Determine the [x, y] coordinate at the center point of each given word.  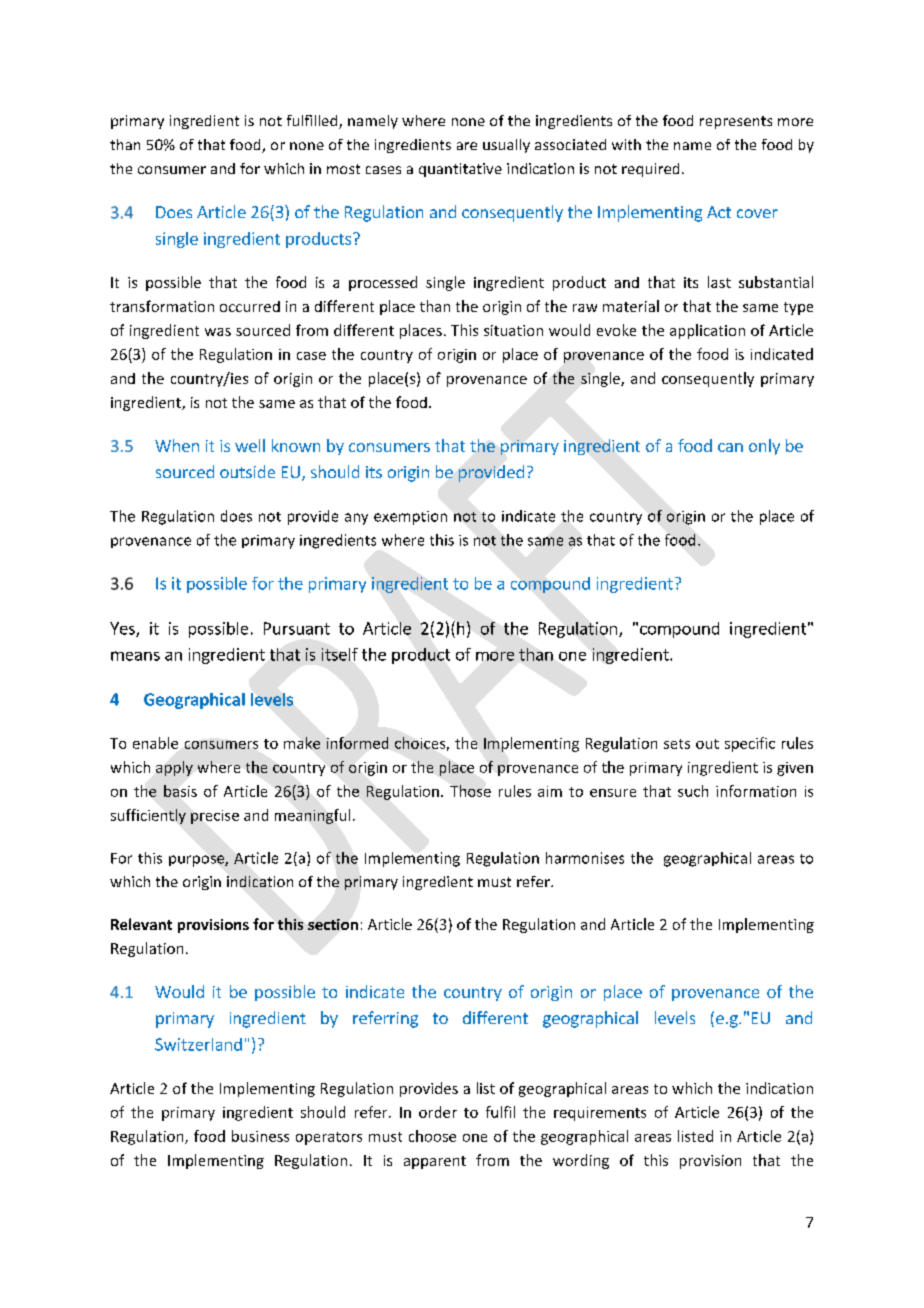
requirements [600, 1114]
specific [750, 744]
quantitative [460, 170]
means [135, 656]
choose [432, 1136]
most [343, 169]
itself [340, 654]
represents [736, 122]
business [260, 1136]
